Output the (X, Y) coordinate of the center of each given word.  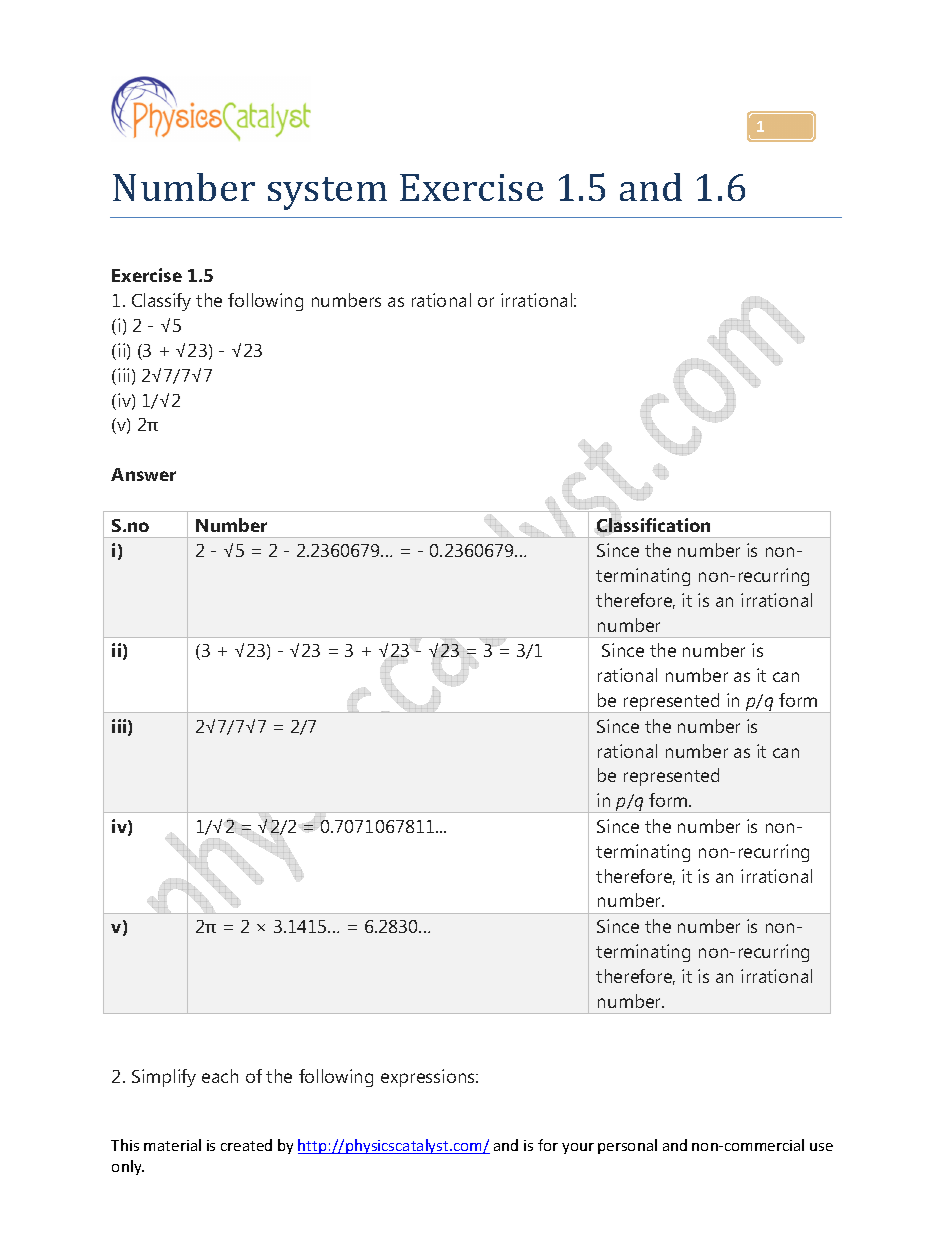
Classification (653, 525)
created (246, 1145)
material (172, 1145)
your (578, 1148)
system (327, 193)
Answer (143, 474)
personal (627, 1146)
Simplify (164, 1078)
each (220, 1076)
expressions (429, 1078)
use (821, 1147)
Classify (161, 302)
